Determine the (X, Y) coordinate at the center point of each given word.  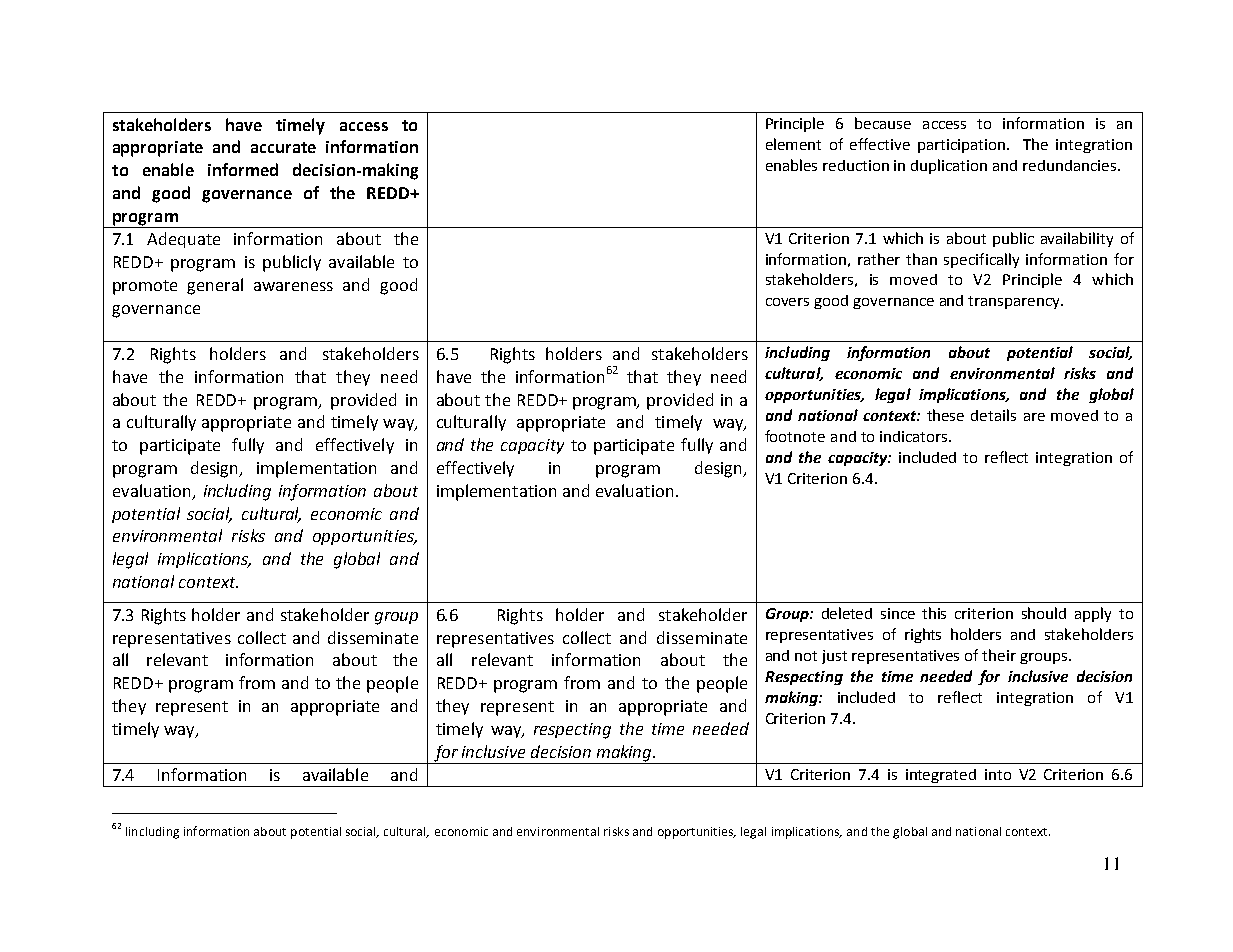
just (834, 657)
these (945, 415)
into (998, 774)
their (999, 655)
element (793, 144)
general (215, 286)
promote (145, 287)
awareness (293, 286)
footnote (795, 436)
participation (963, 146)
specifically (981, 260)
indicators (915, 436)
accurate (283, 147)
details (993, 415)
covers (787, 302)
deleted (847, 613)
